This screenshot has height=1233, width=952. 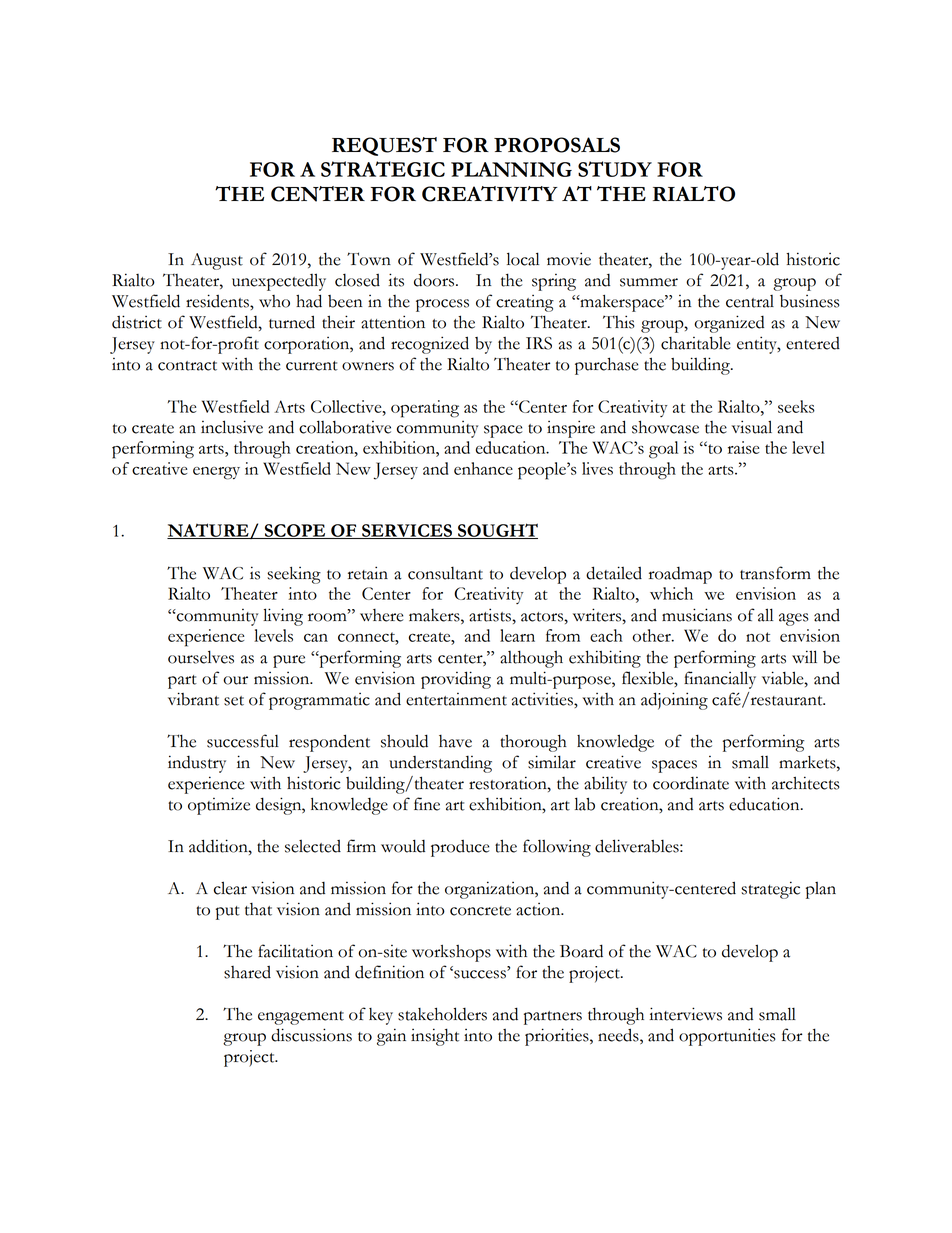 I want to click on August, so click(x=217, y=261).
